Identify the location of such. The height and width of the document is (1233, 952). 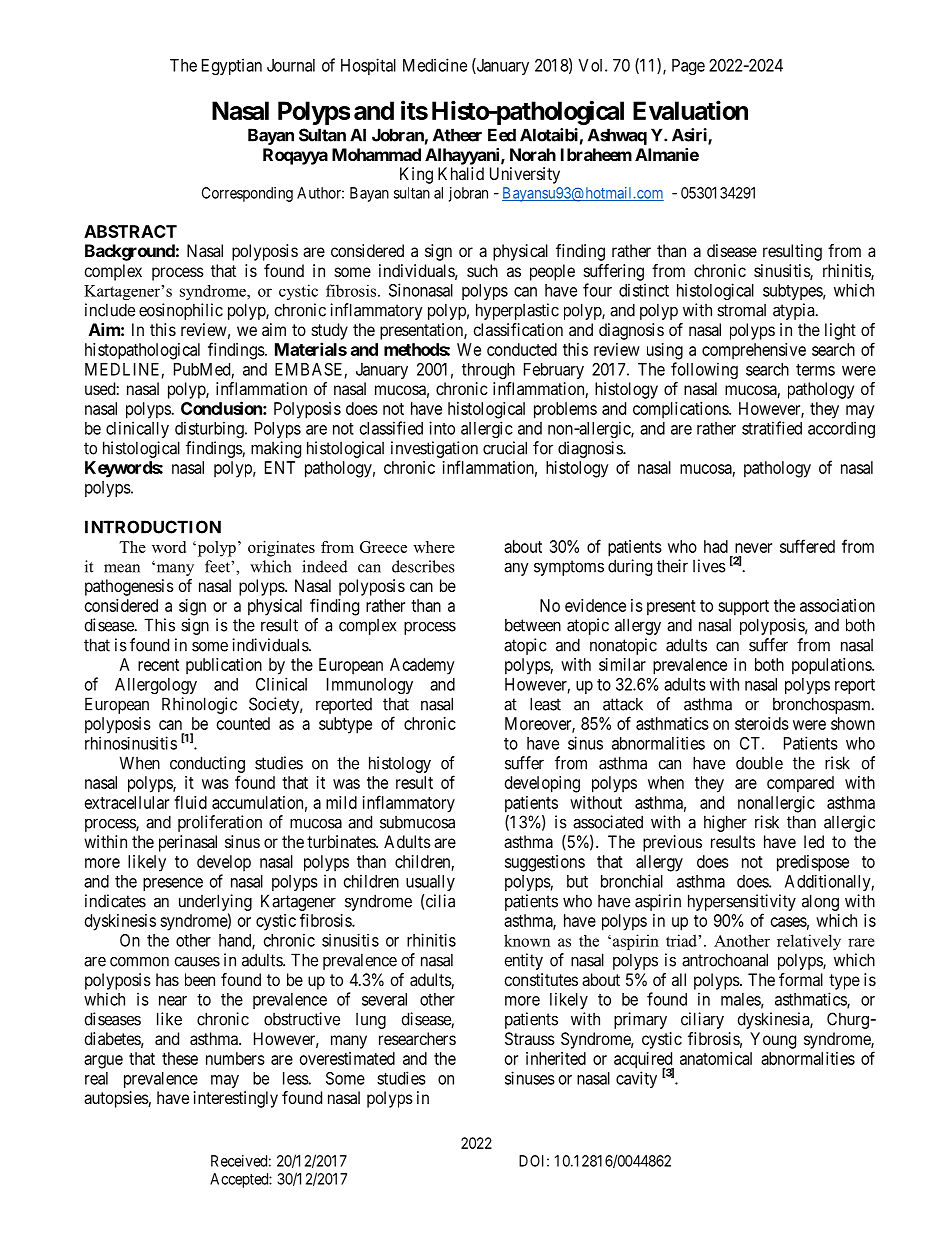
(482, 270).
